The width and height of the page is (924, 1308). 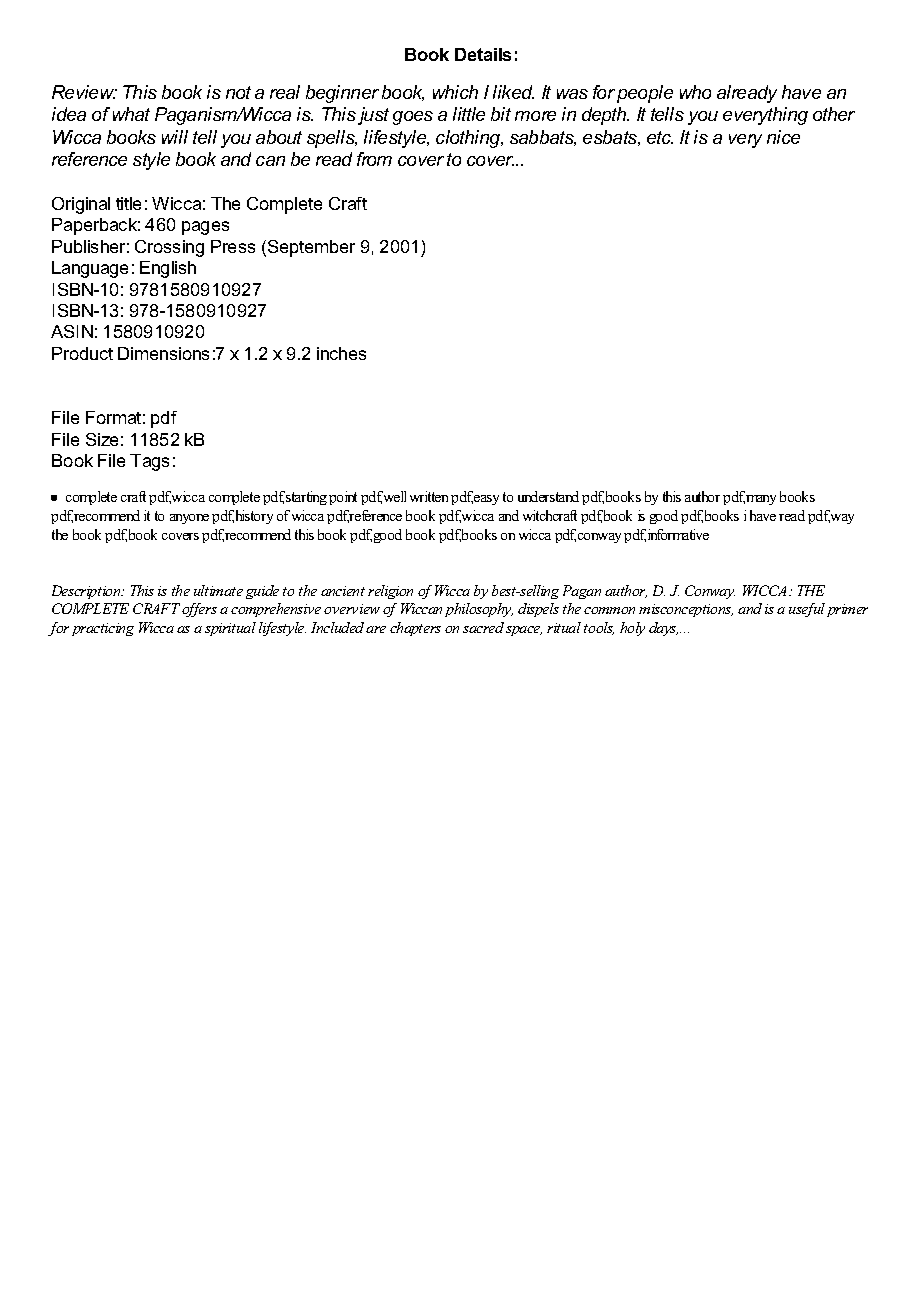 I want to click on Product, so click(x=82, y=353).
